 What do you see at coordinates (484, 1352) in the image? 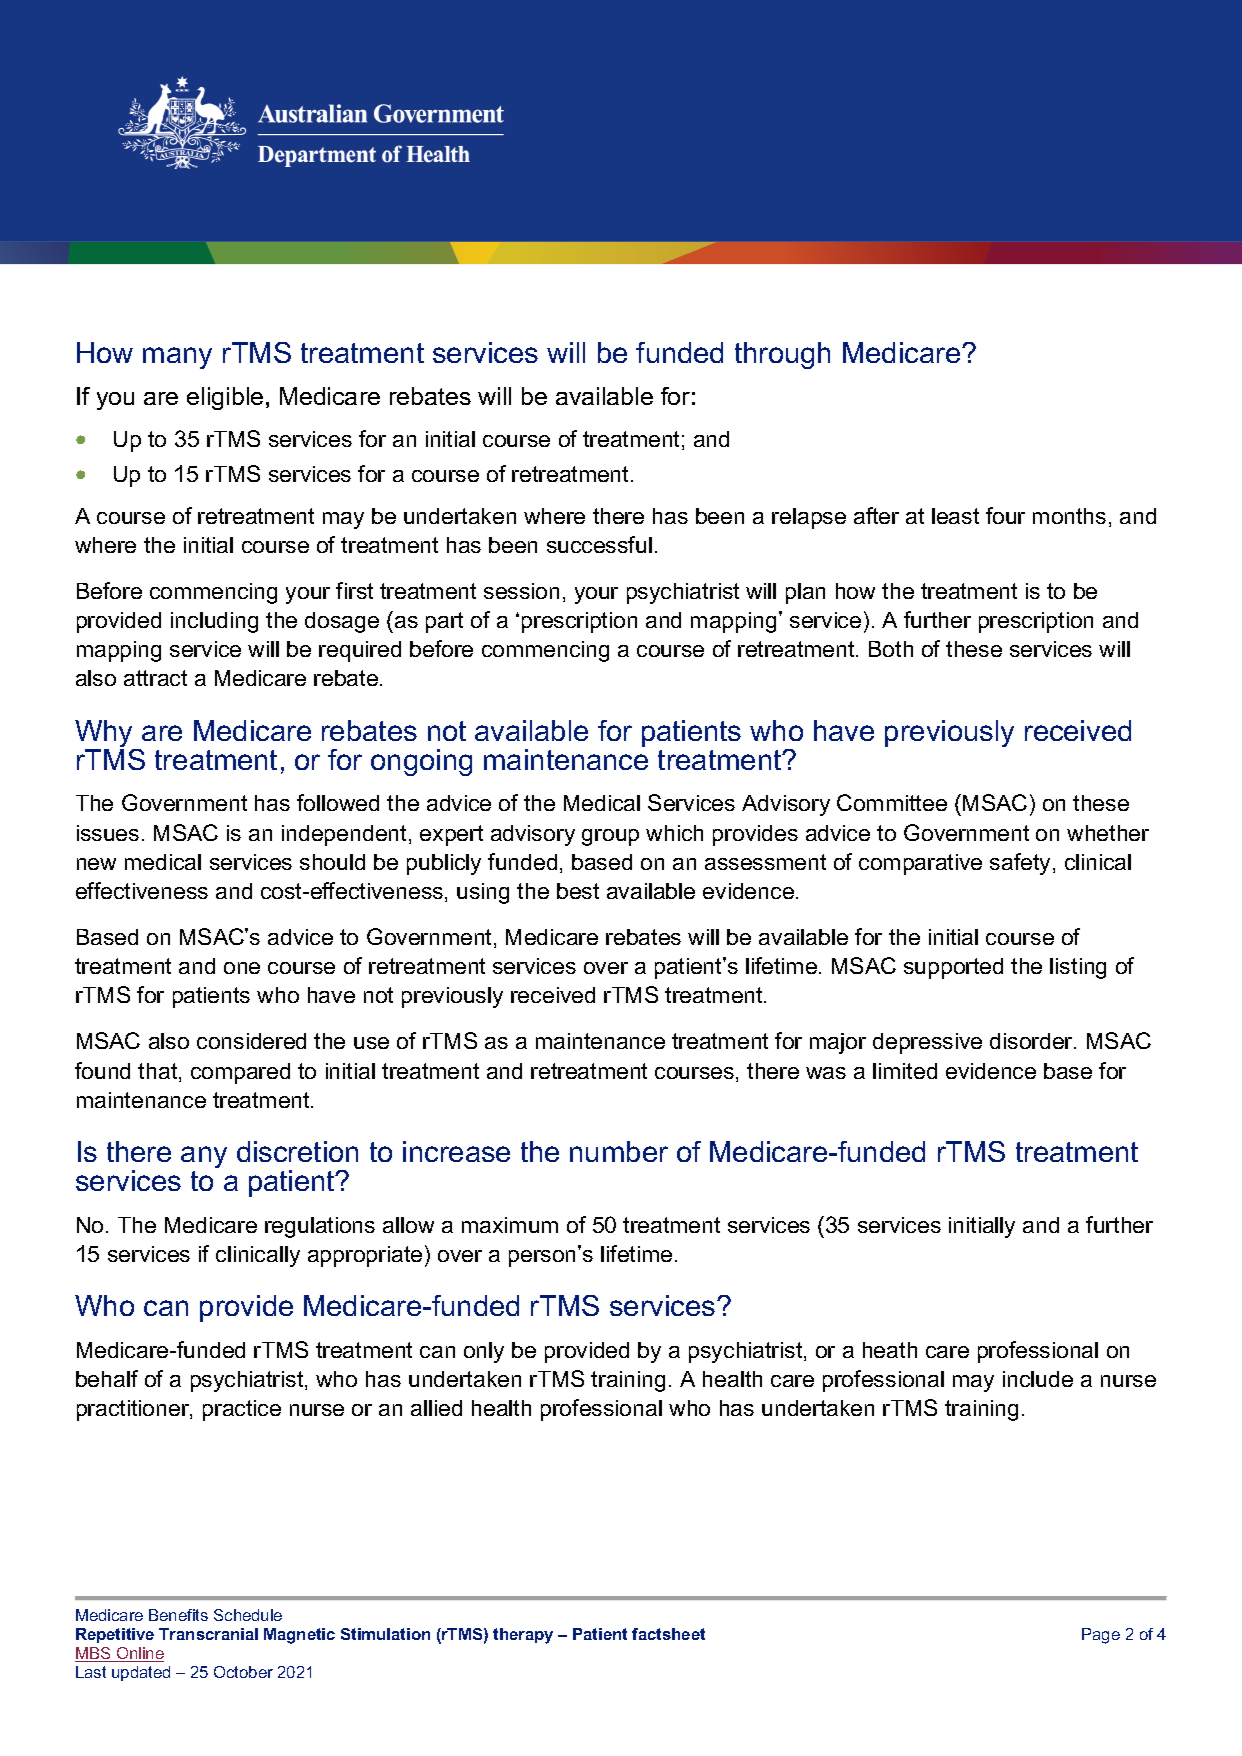
I see `only` at bounding box center [484, 1352].
